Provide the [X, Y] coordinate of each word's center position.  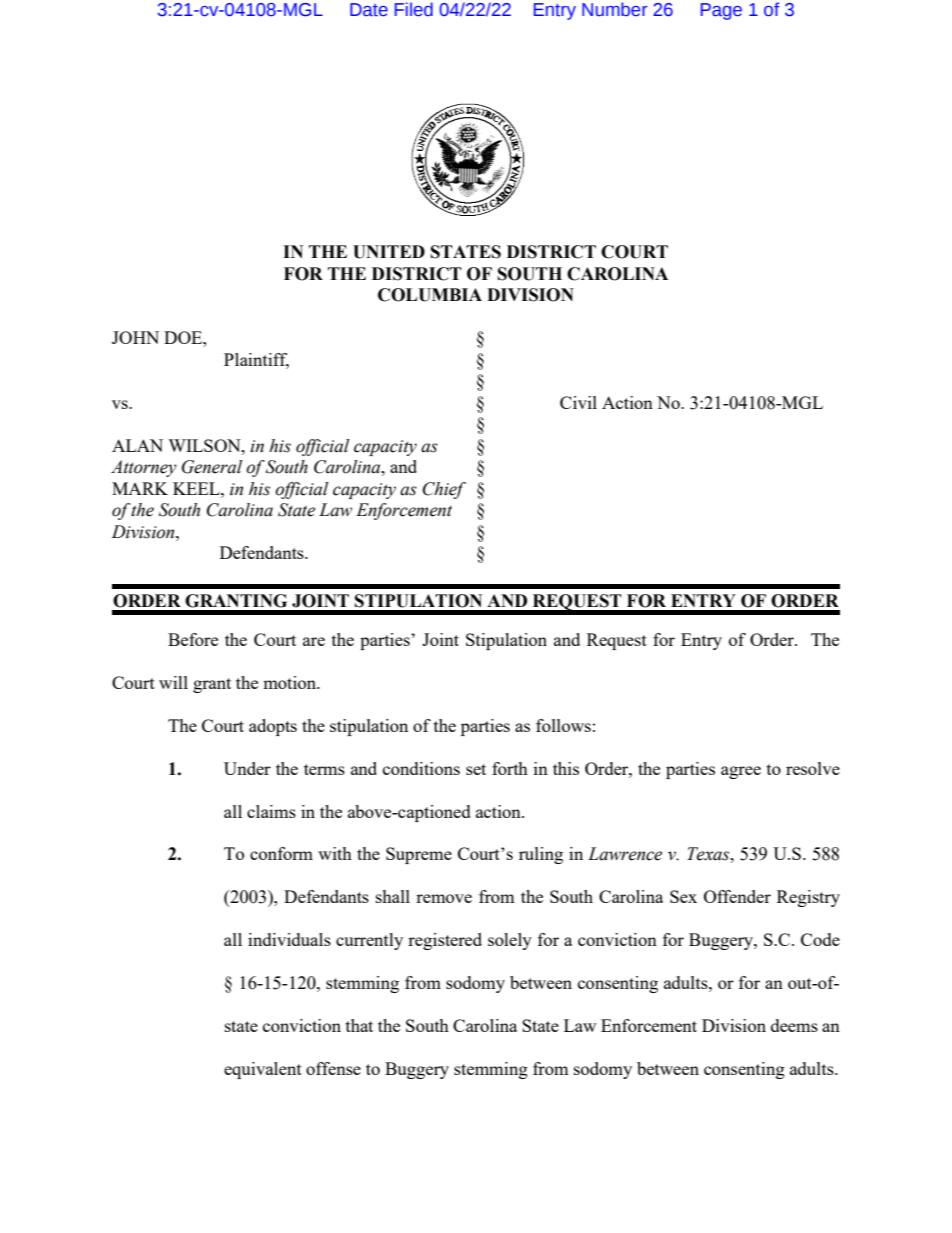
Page [721, 11]
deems [794, 1025]
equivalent [263, 1070]
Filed [414, 9]
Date [369, 10]
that [359, 1025]
